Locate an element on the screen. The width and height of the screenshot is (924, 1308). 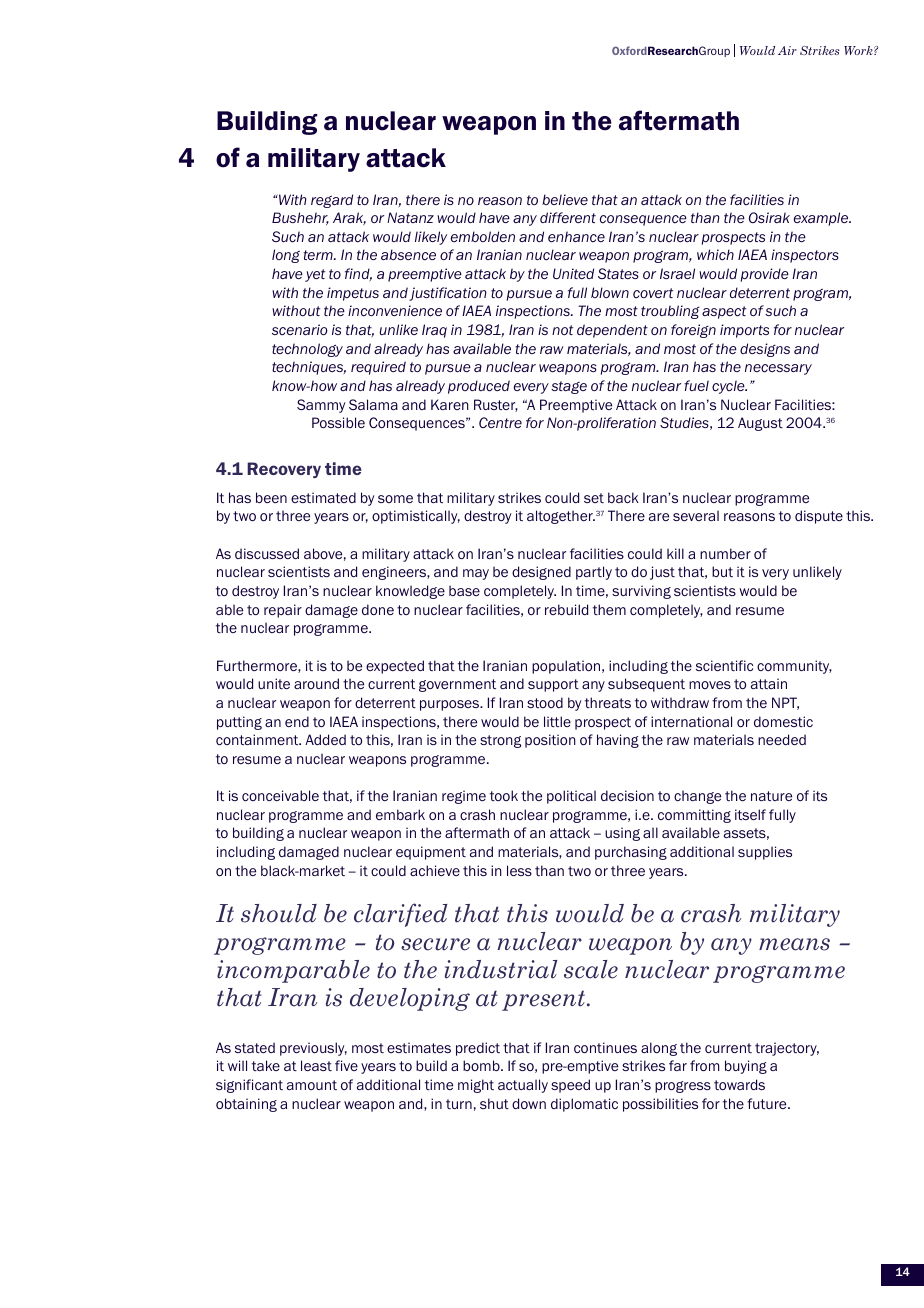
which is located at coordinates (715, 255).
